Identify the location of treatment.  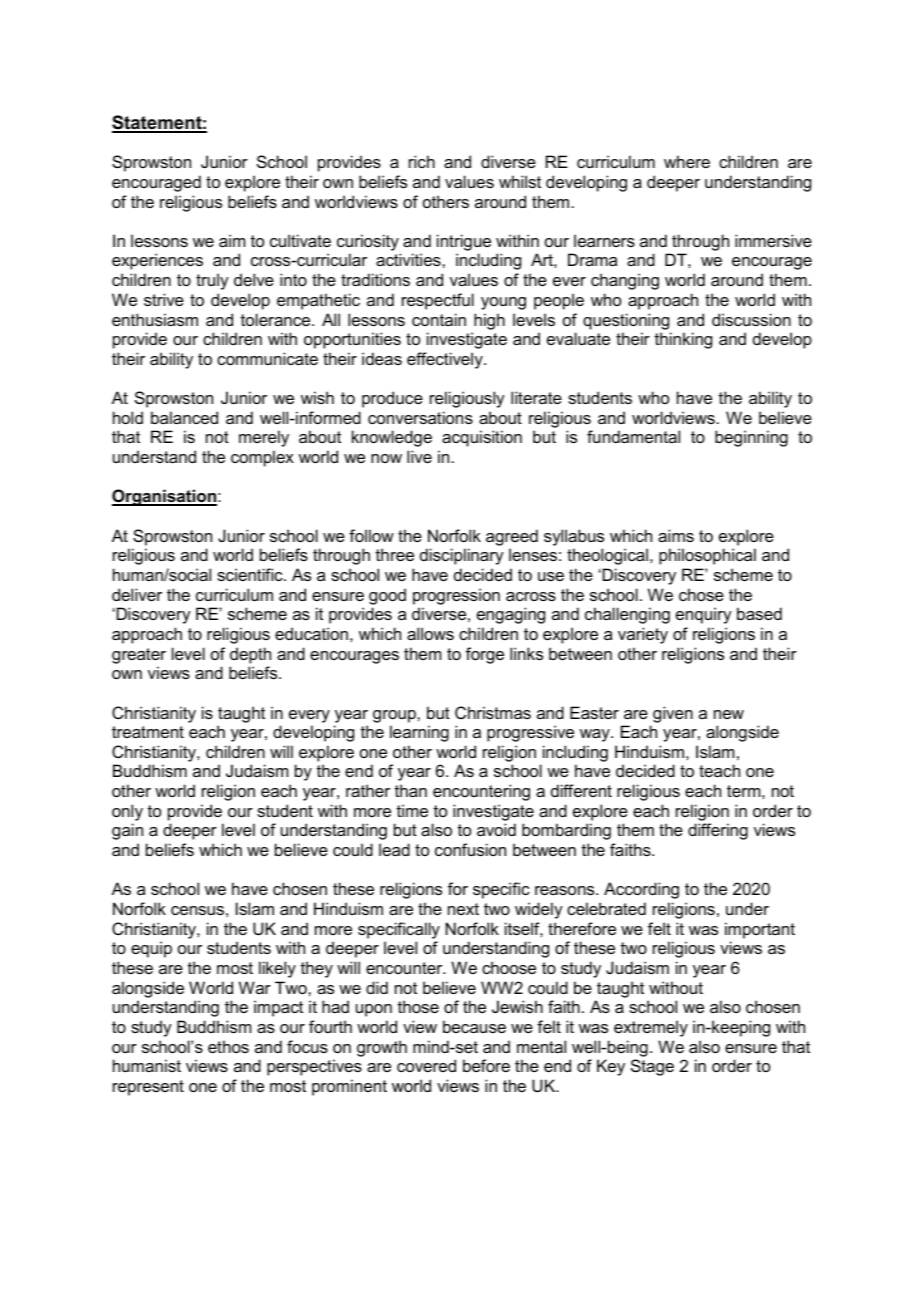
(148, 732).
